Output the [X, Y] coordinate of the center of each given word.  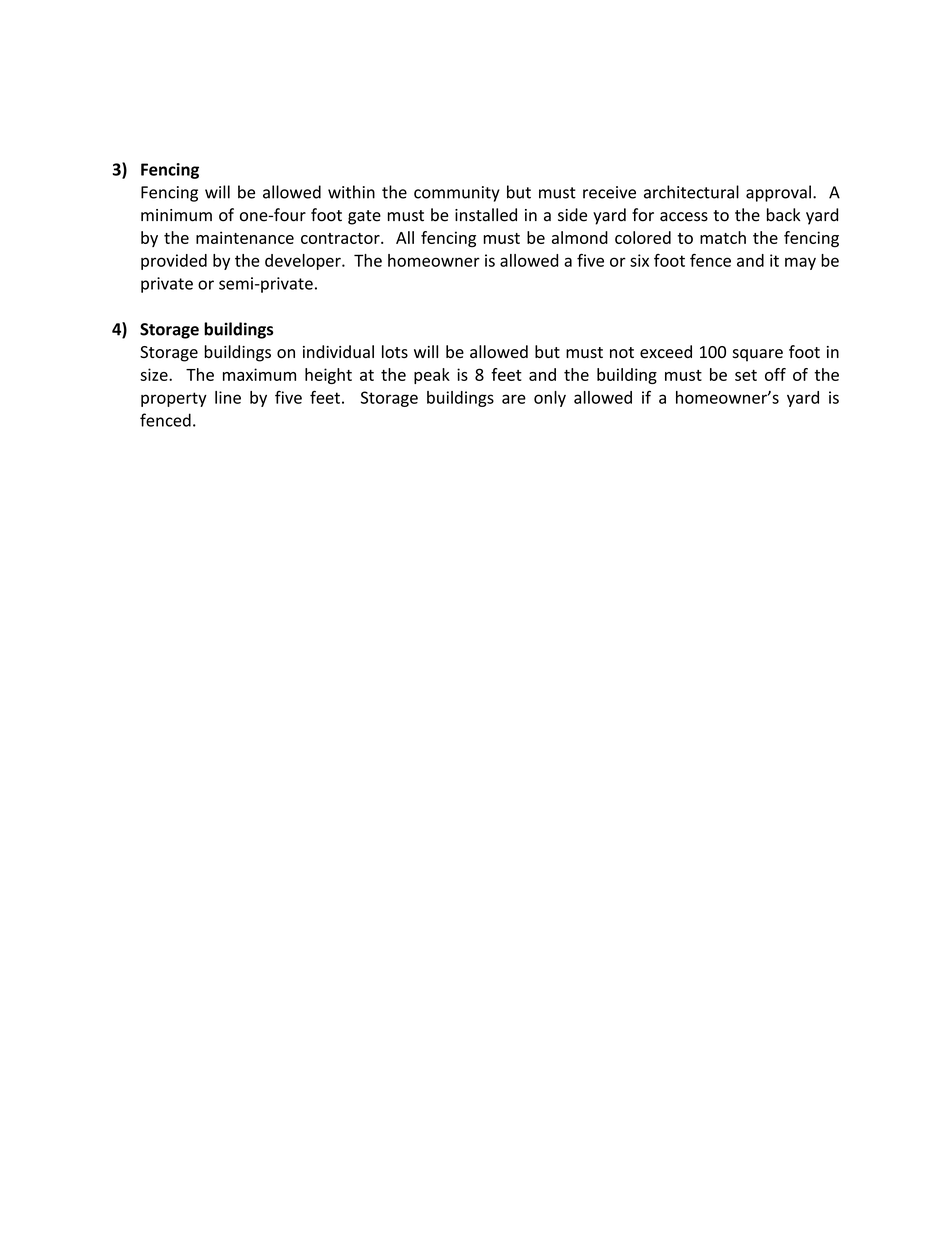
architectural [691, 192]
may [800, 263]
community [457, 194]
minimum [176, 215]
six [639, 260]
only [550, 399]
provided [174, 262]
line [228, 397]
